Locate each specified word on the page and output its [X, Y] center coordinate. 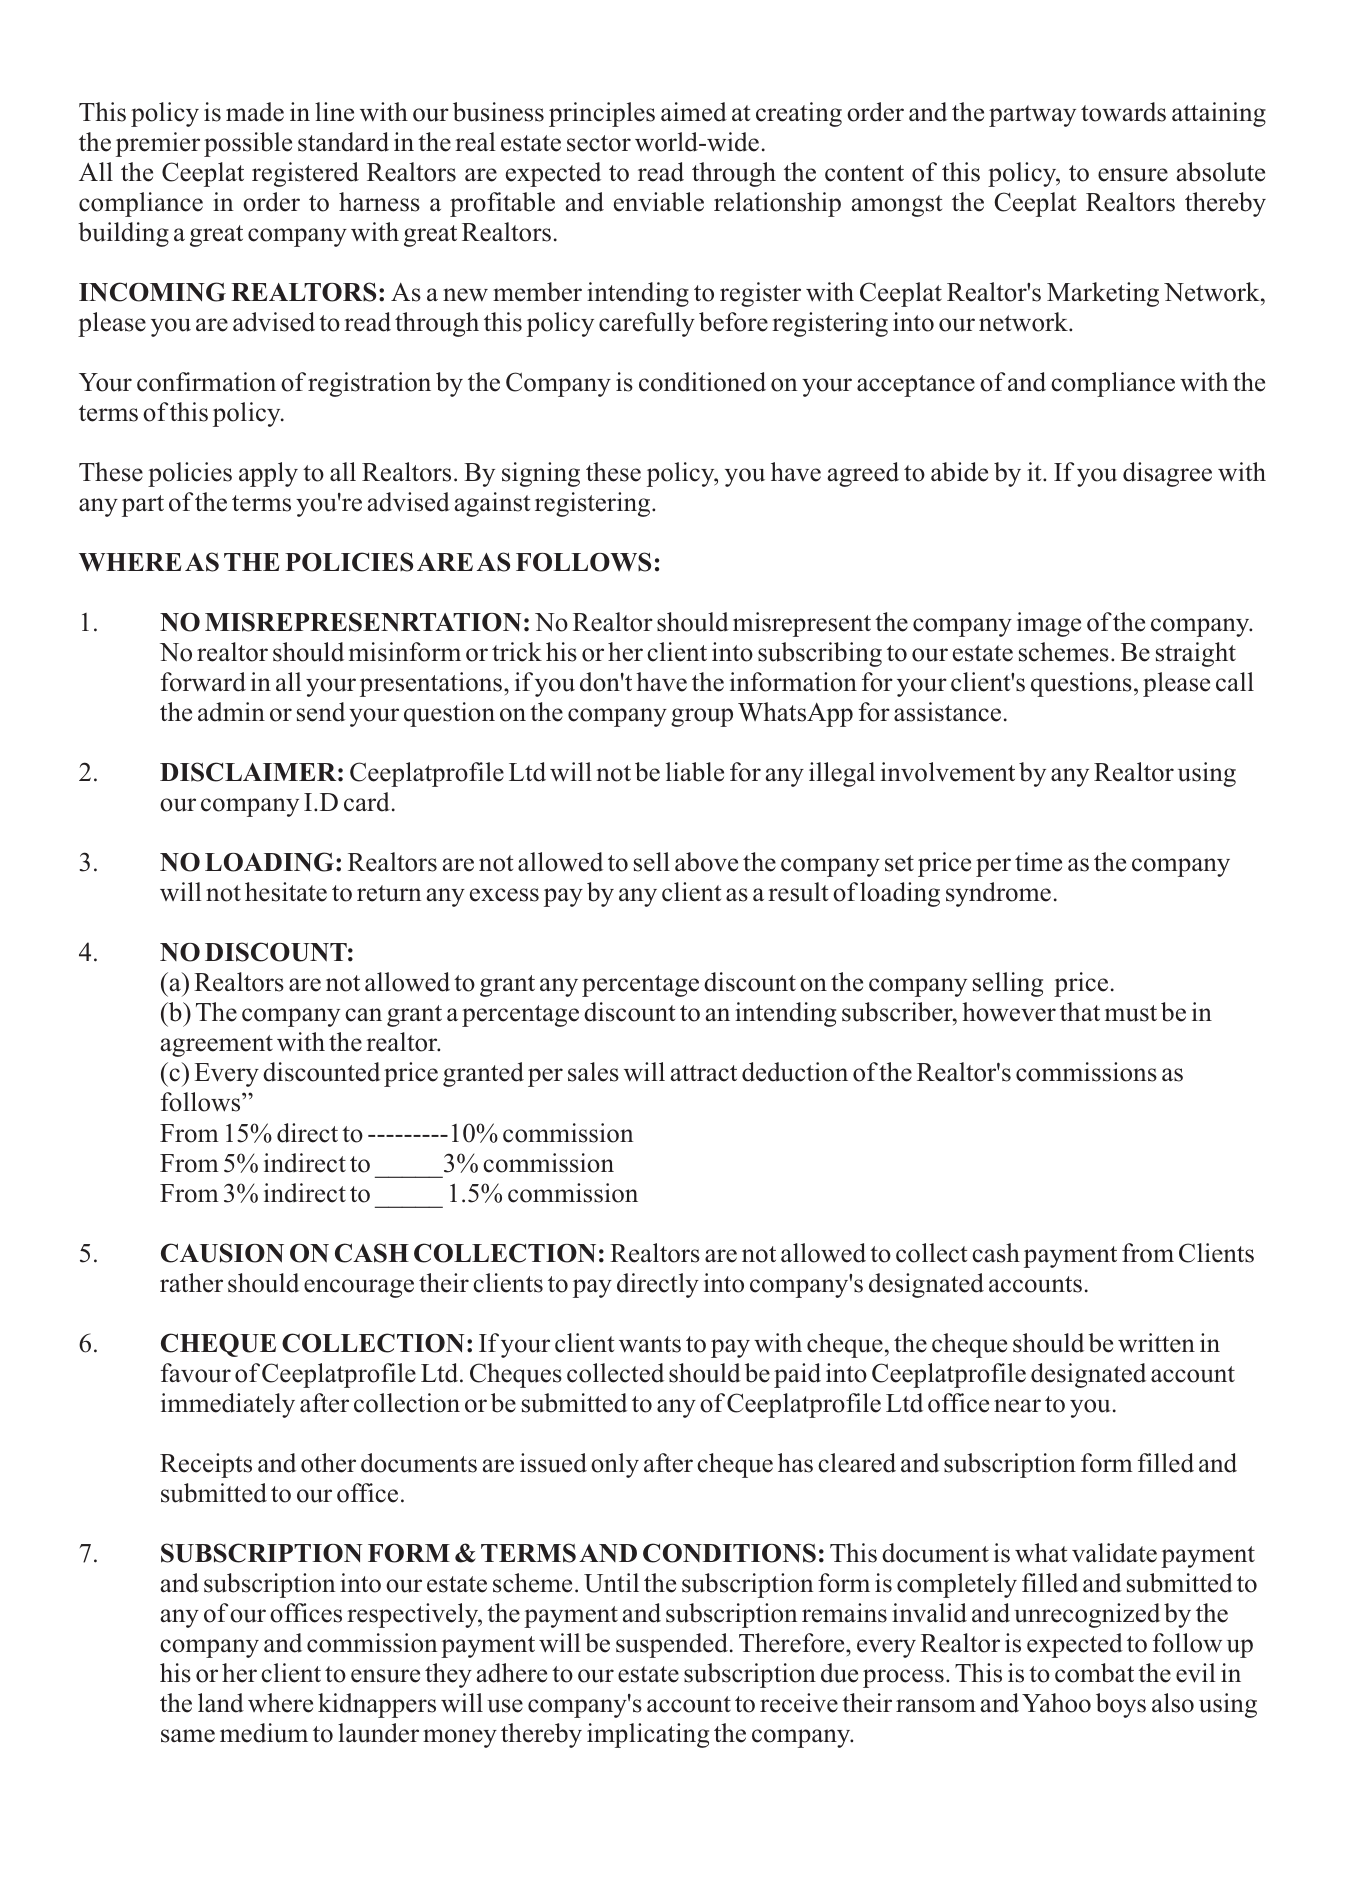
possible [248, 144]
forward [203, 682]
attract [703, 1073]
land [221, 1703]
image [1049, 624]
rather [191, 1283]
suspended [673, 1645]
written [1156, 1343]
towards [1123, 112]
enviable [659, 202]
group [702, 717]
